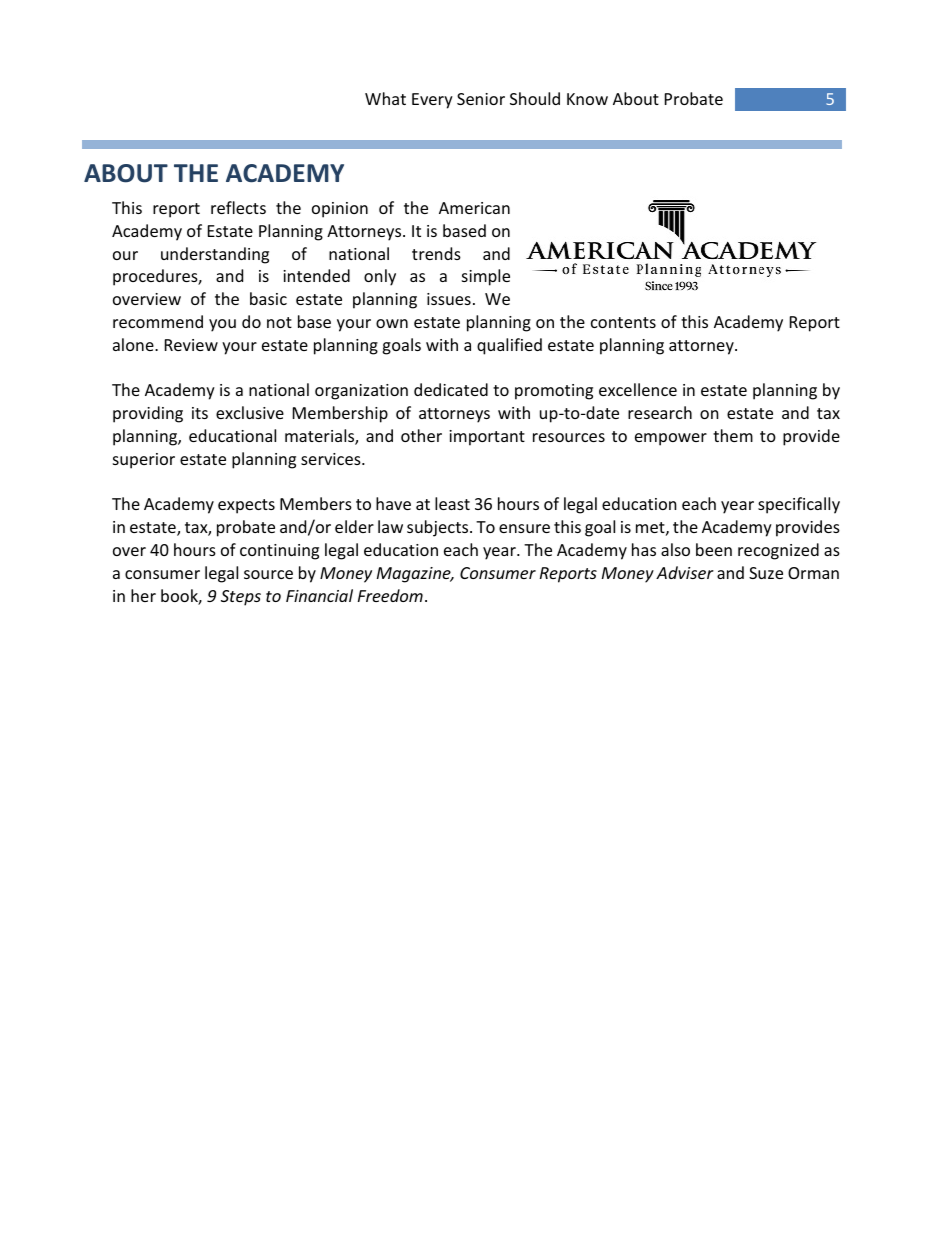 This page has width=952, height=1233. Describe the element at coordinates (486, 277) in the page. I see `simple` at that location.
